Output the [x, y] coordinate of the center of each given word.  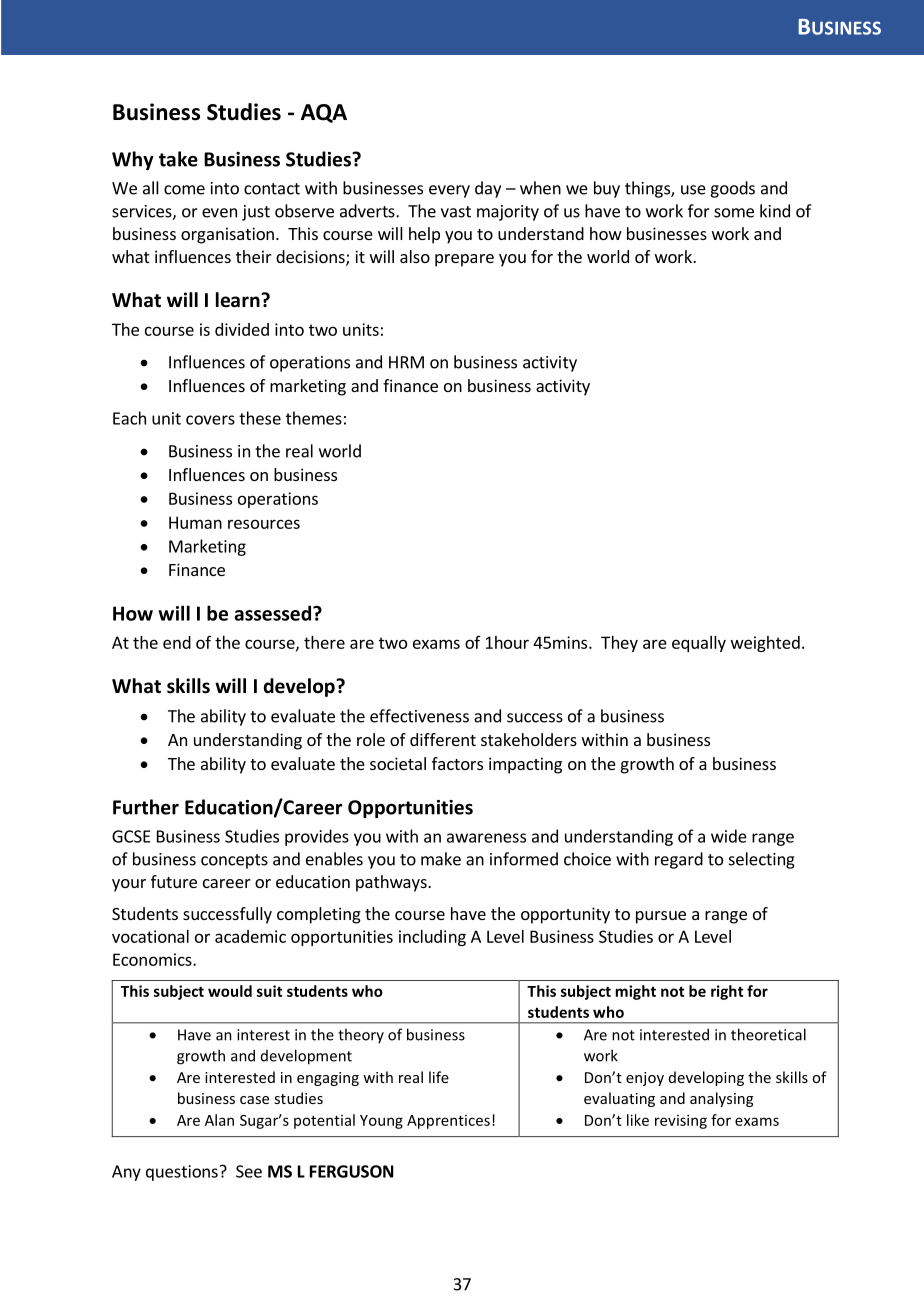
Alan [219, 1120]
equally [699, 644]
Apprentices [448, 1122]
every [449, 191]
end [177, 642]
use [693, 190]
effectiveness [419, 716]
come [184, 190]
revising [681, 1121]
